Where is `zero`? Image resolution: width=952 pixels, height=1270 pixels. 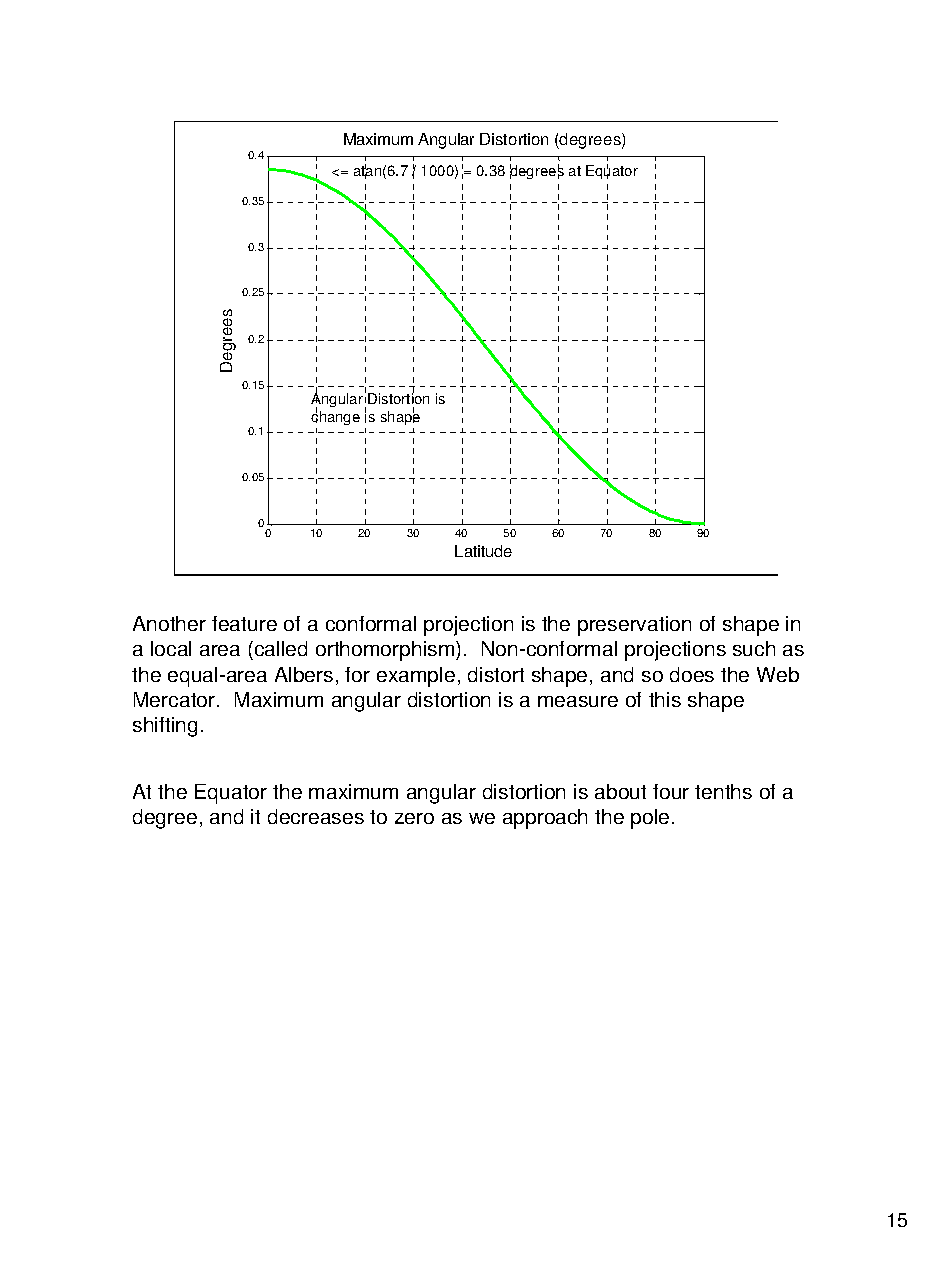
zero is located at coordinates (414, 818).
